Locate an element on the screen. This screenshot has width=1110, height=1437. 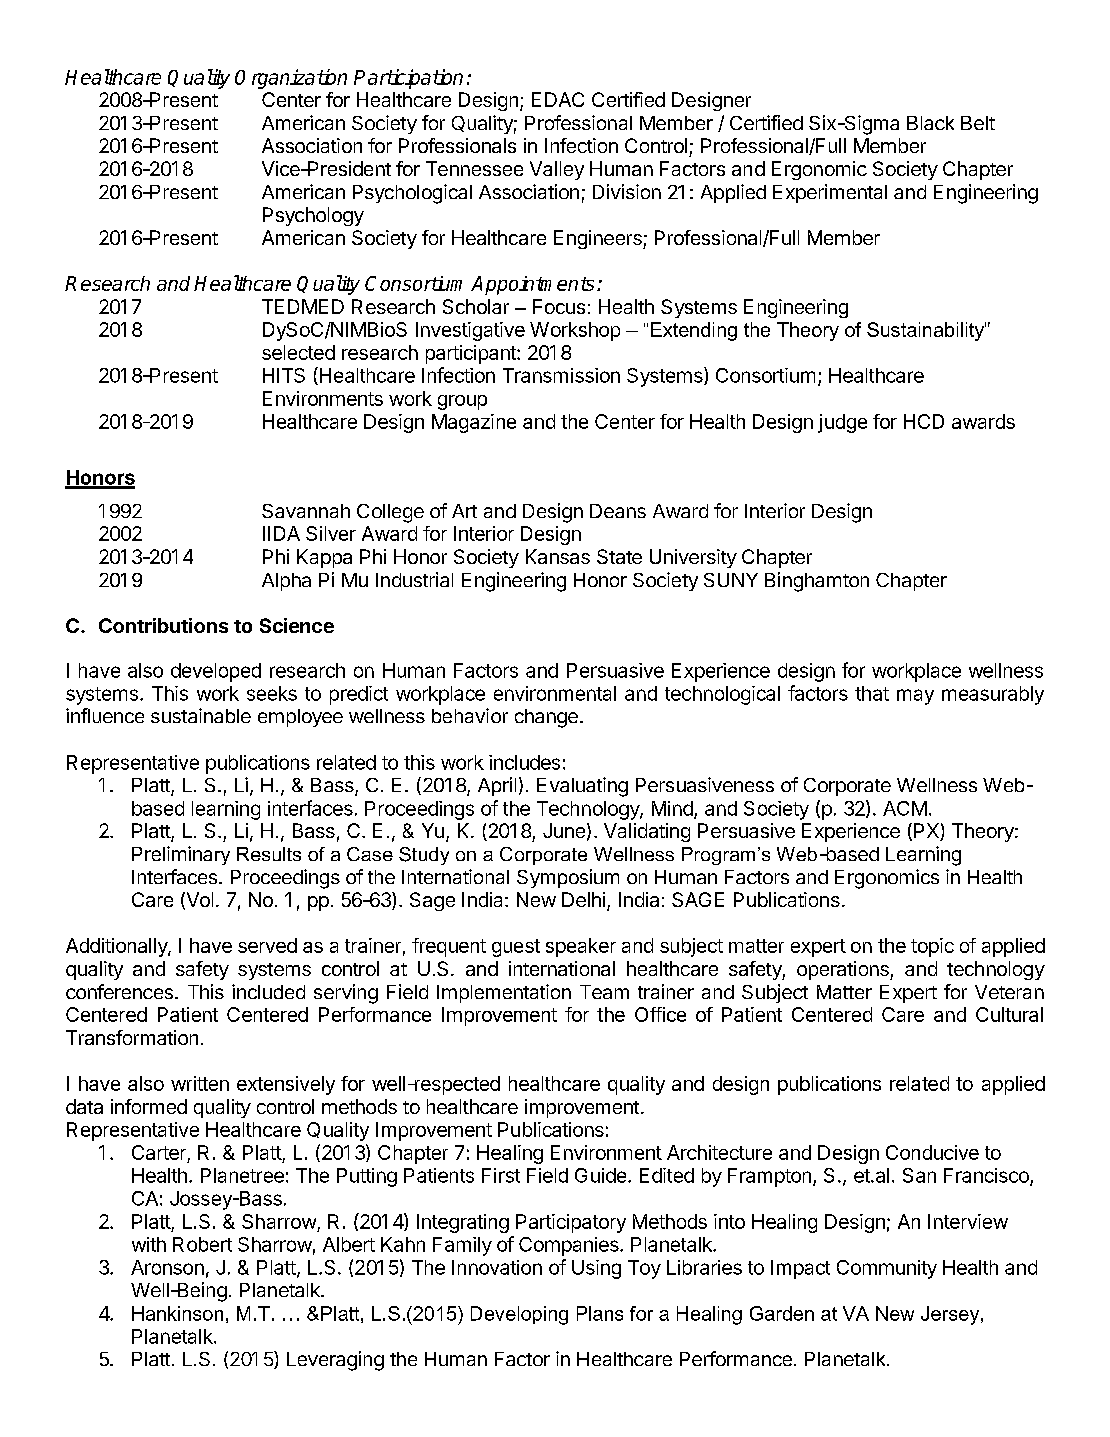
Transmission is located at coordinates (561, 375).
